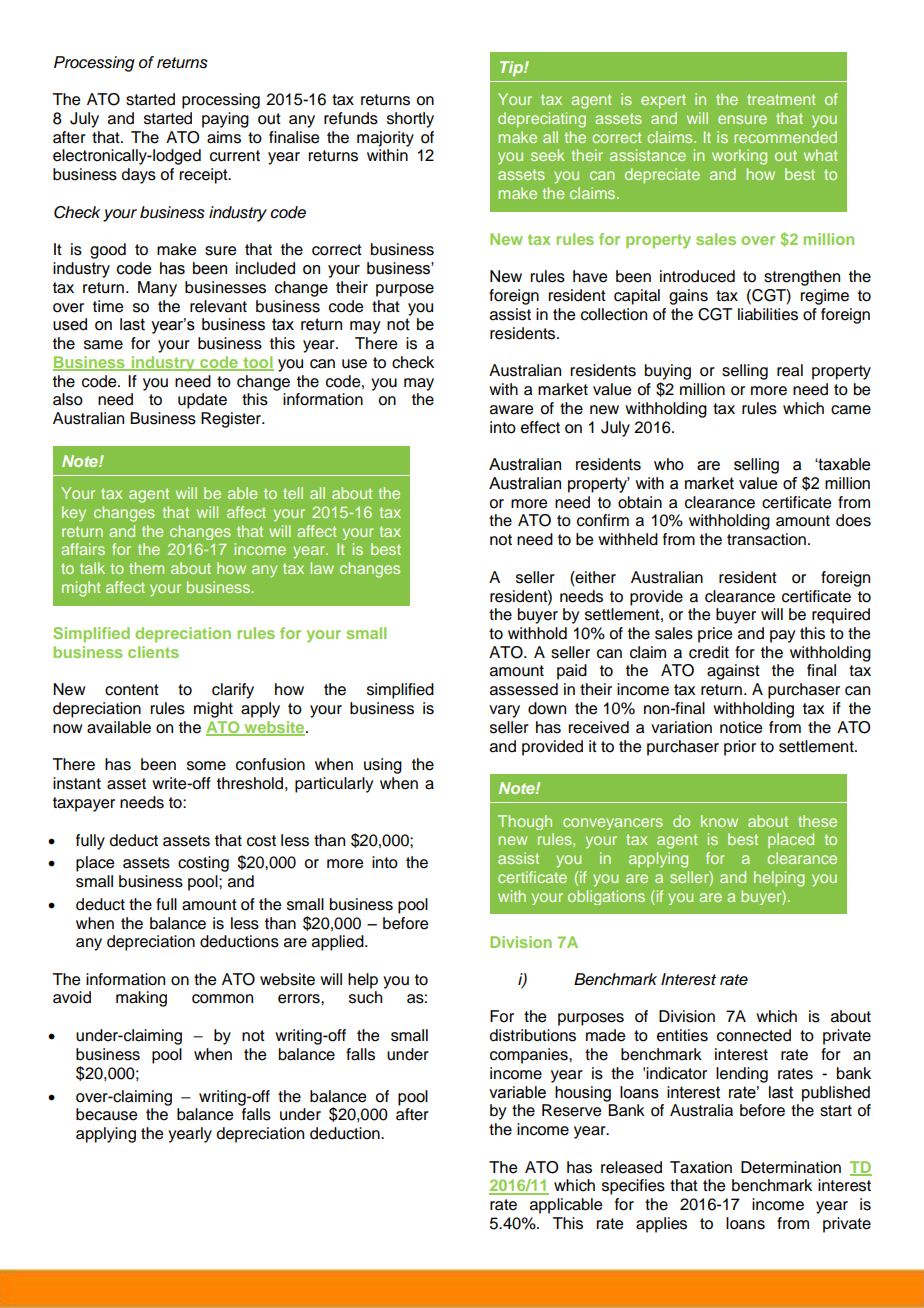  What do you see at coordinates (153, 652) in the screenshot?
I see `clients` at bounding box center [153, 652].
